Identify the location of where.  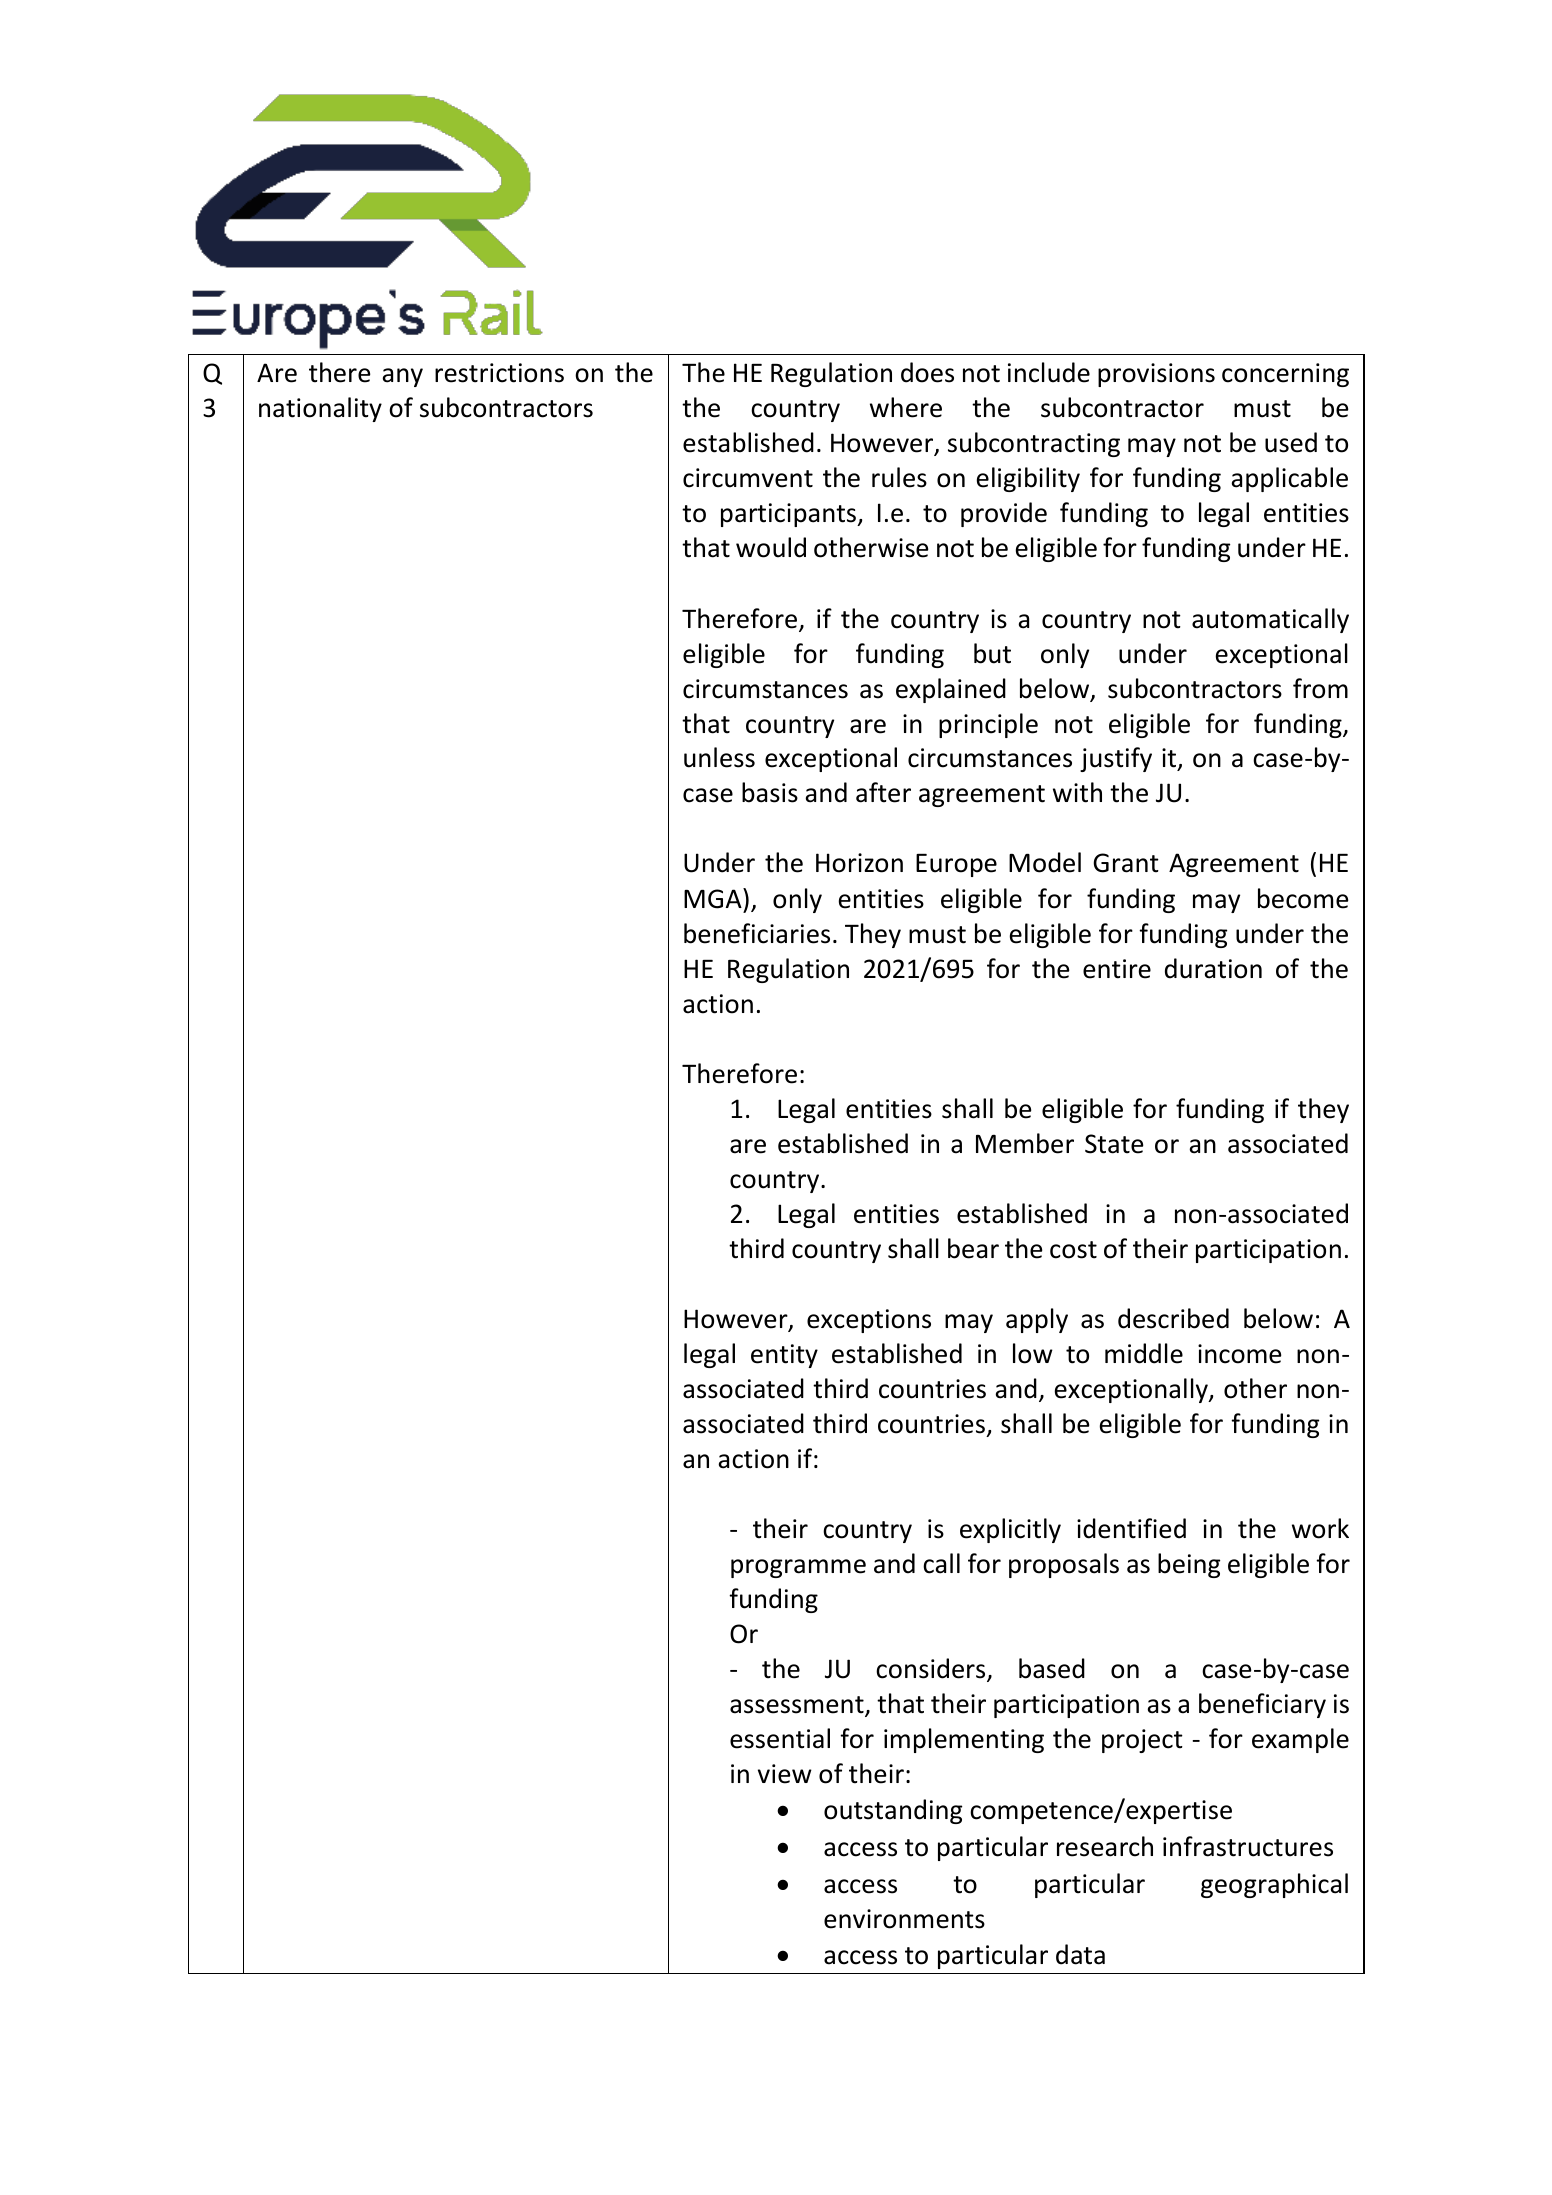
(906, 407).
